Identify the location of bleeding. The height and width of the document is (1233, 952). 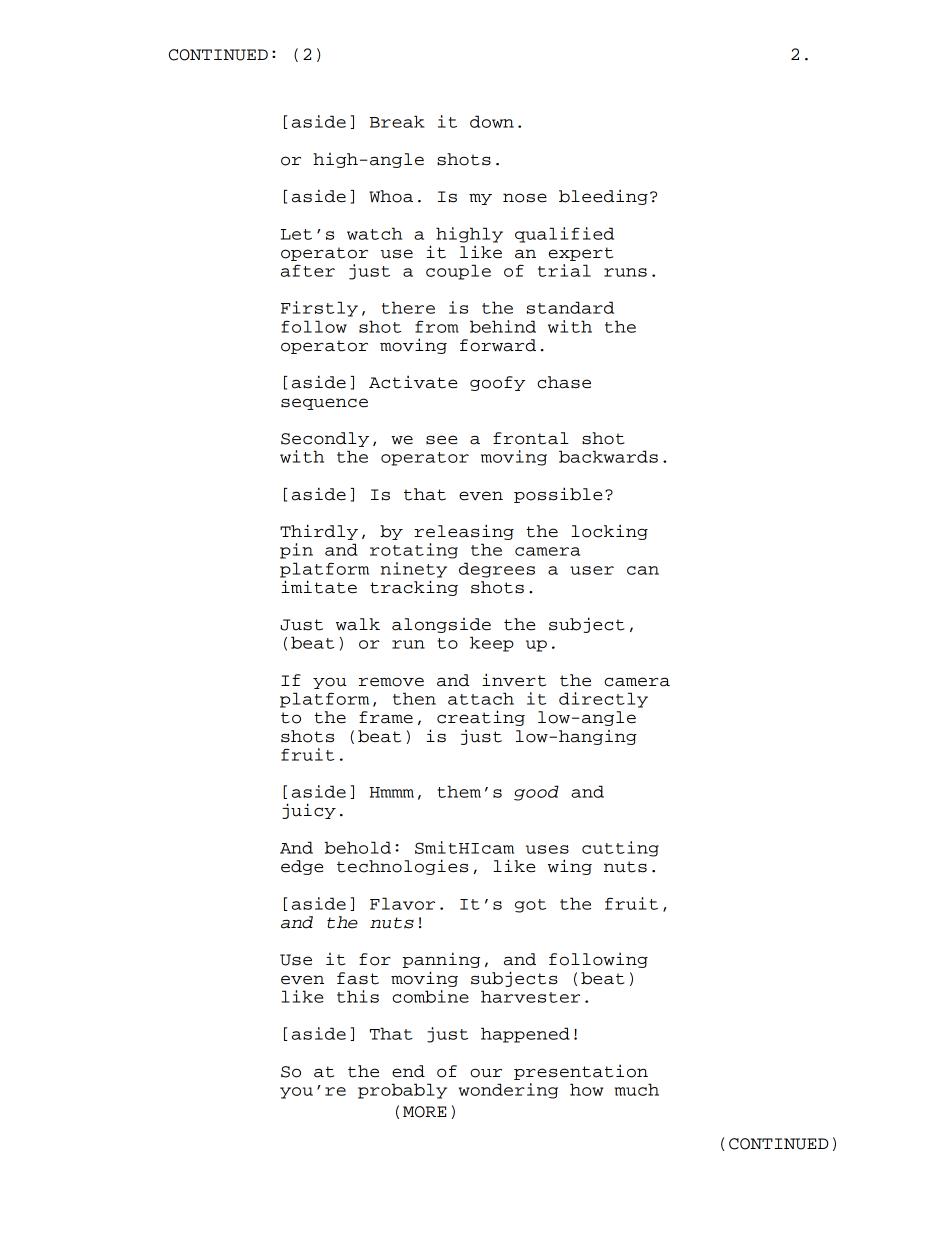
(603, 197).
